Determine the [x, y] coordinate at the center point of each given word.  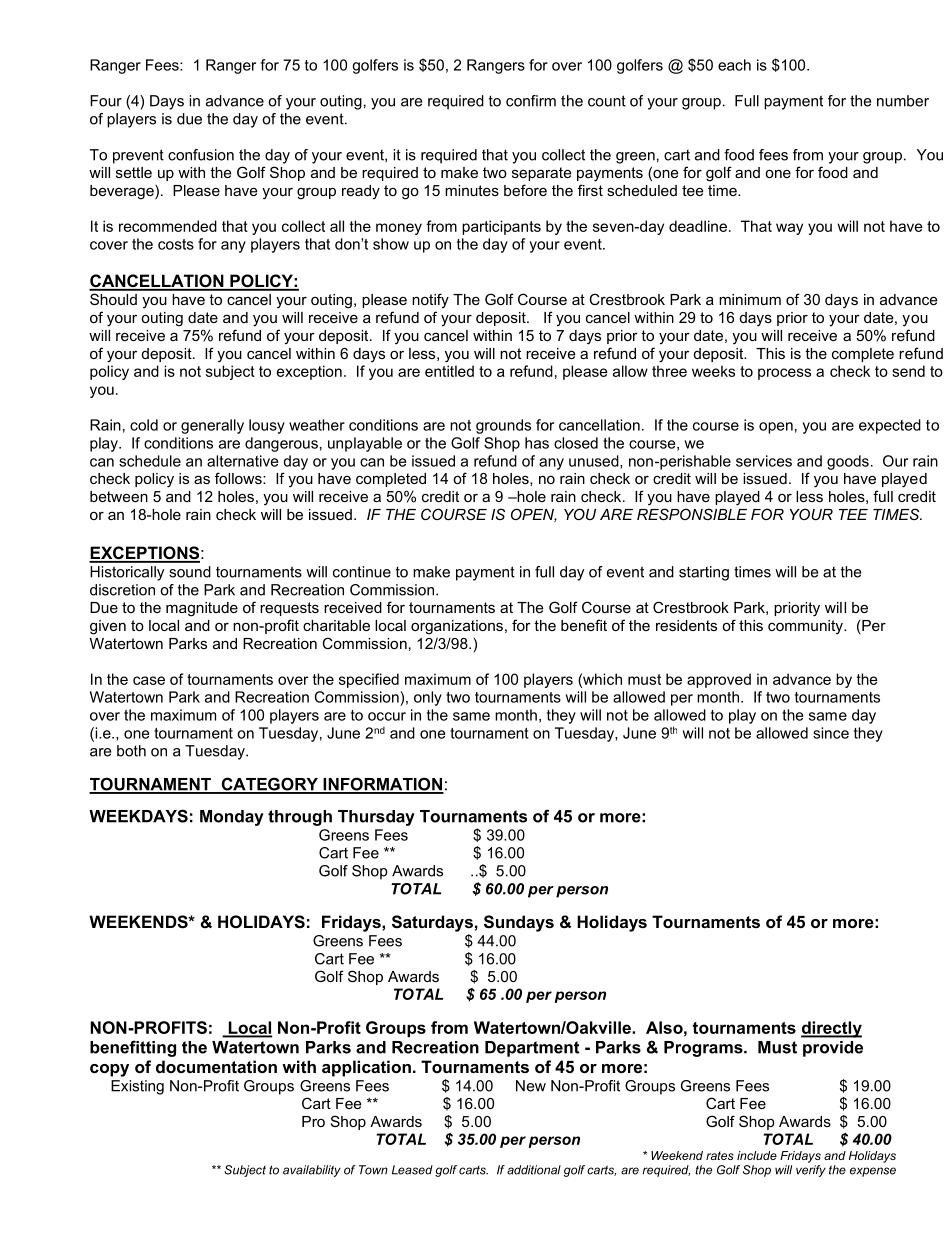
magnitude [202, 609]
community [806, 627]
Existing [137, 1087]
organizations [457, 627]
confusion [201, 155]
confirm [531, 101]
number [903, 101]
